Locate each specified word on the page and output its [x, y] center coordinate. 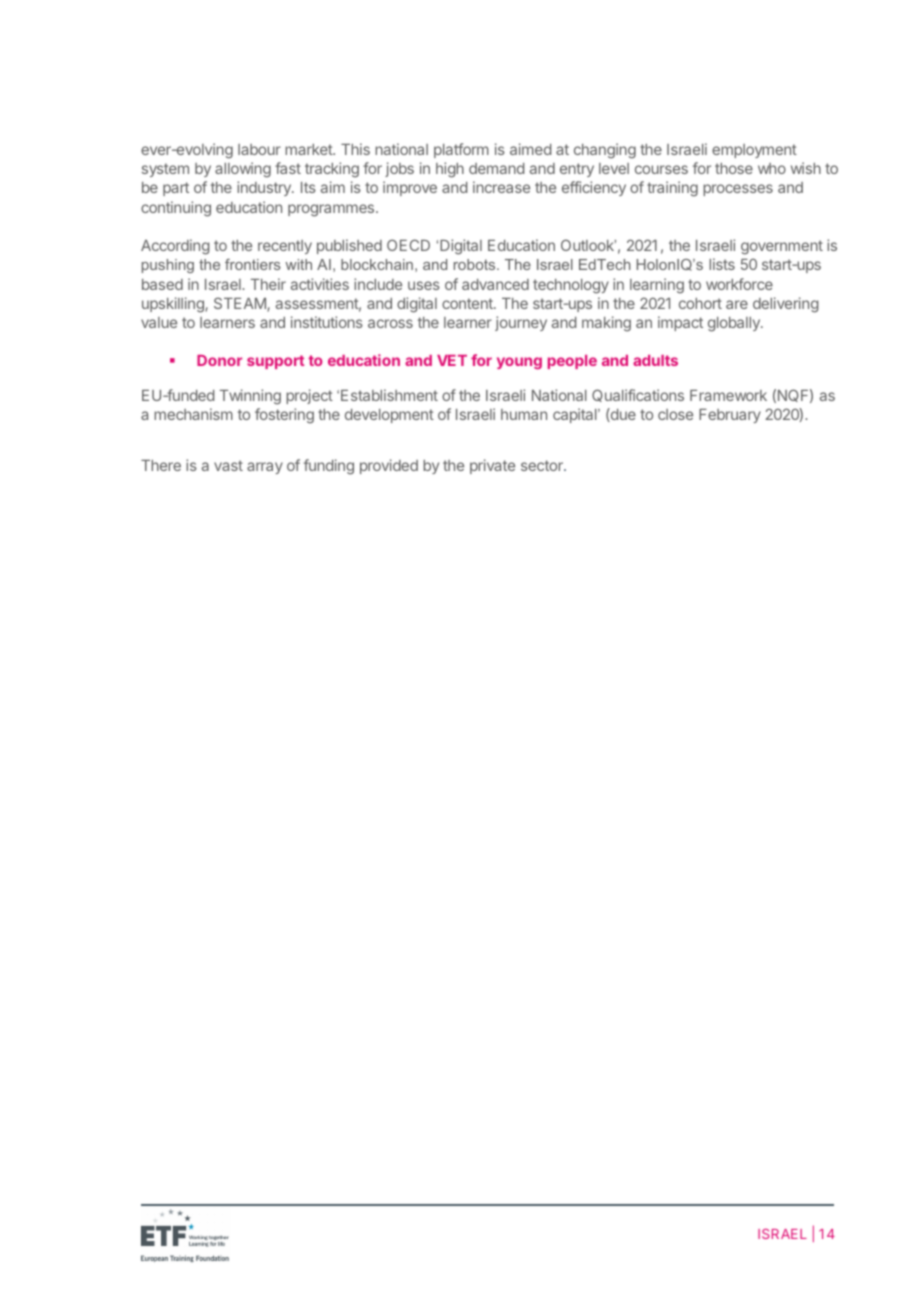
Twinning [250, 397]
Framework [728, 395]
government [782, 247]
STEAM [241, 304]
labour [259, 149]
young [519, 363]
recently [285, 247]
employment [754, 151]
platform [461, 150]
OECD [408, 245]
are [737, 304]
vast [228, 465]
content [468, 303]
